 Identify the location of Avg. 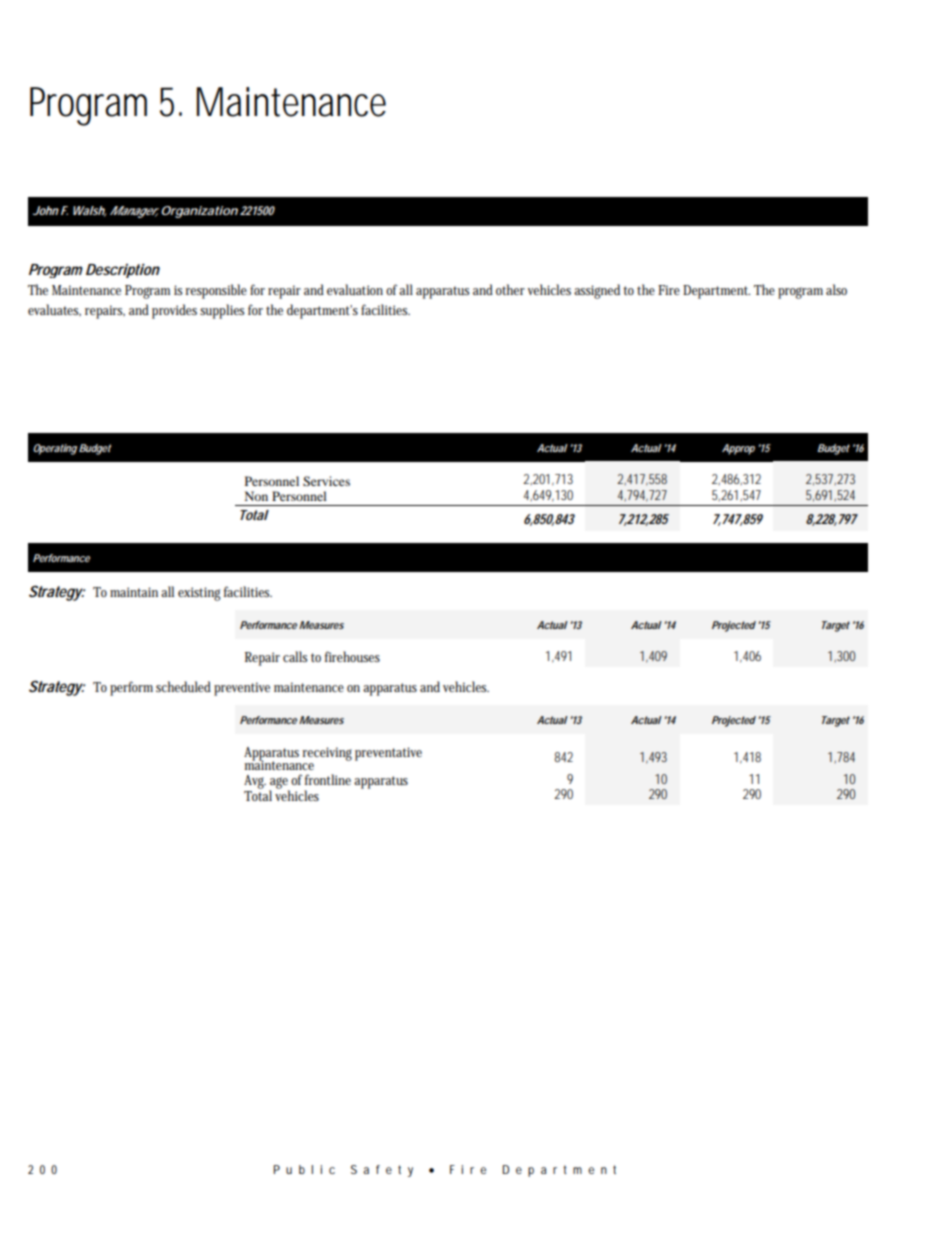
(255, 782).
